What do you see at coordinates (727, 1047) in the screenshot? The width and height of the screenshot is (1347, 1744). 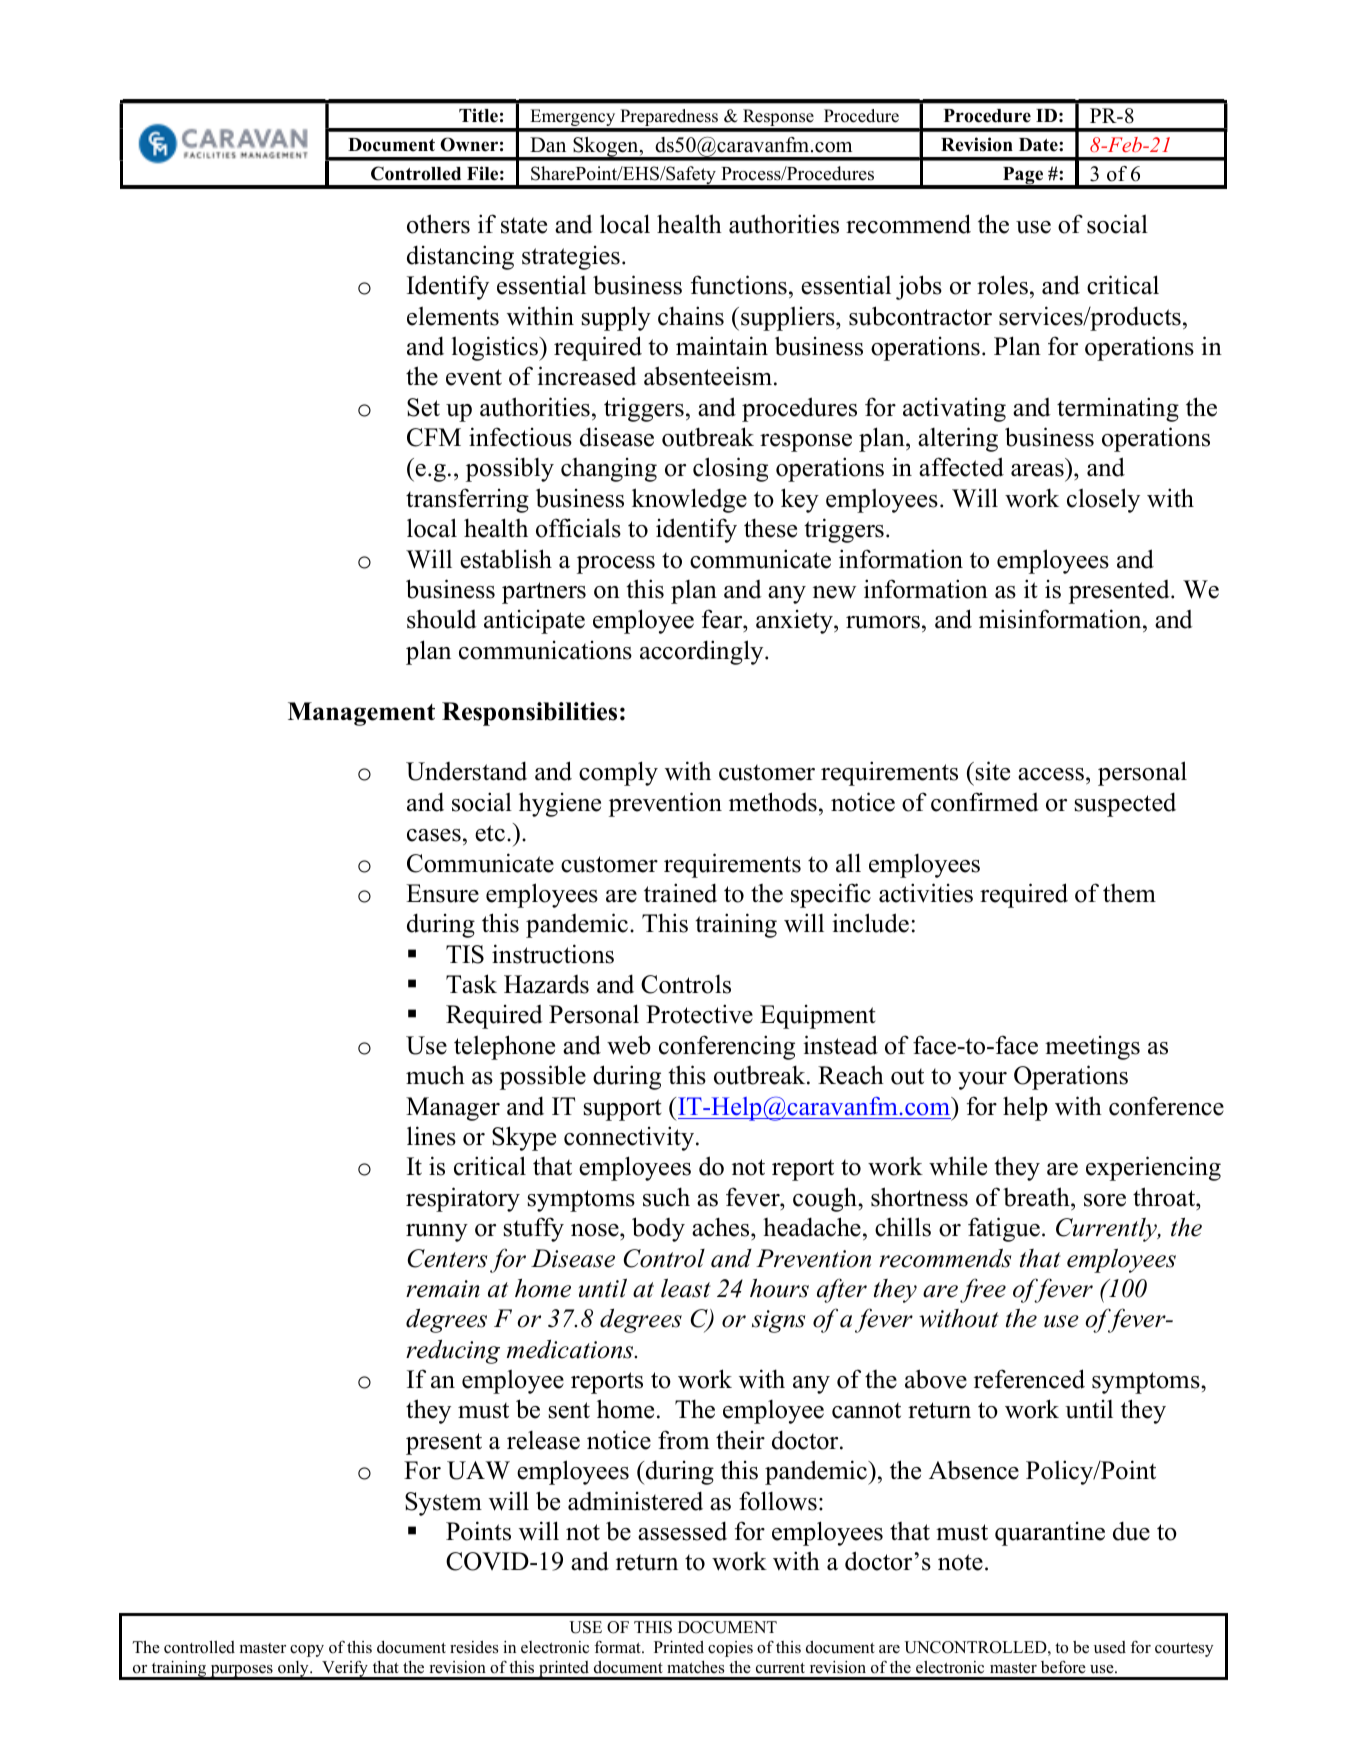 I see `conferencing` at bounding box center [727, 1047].
